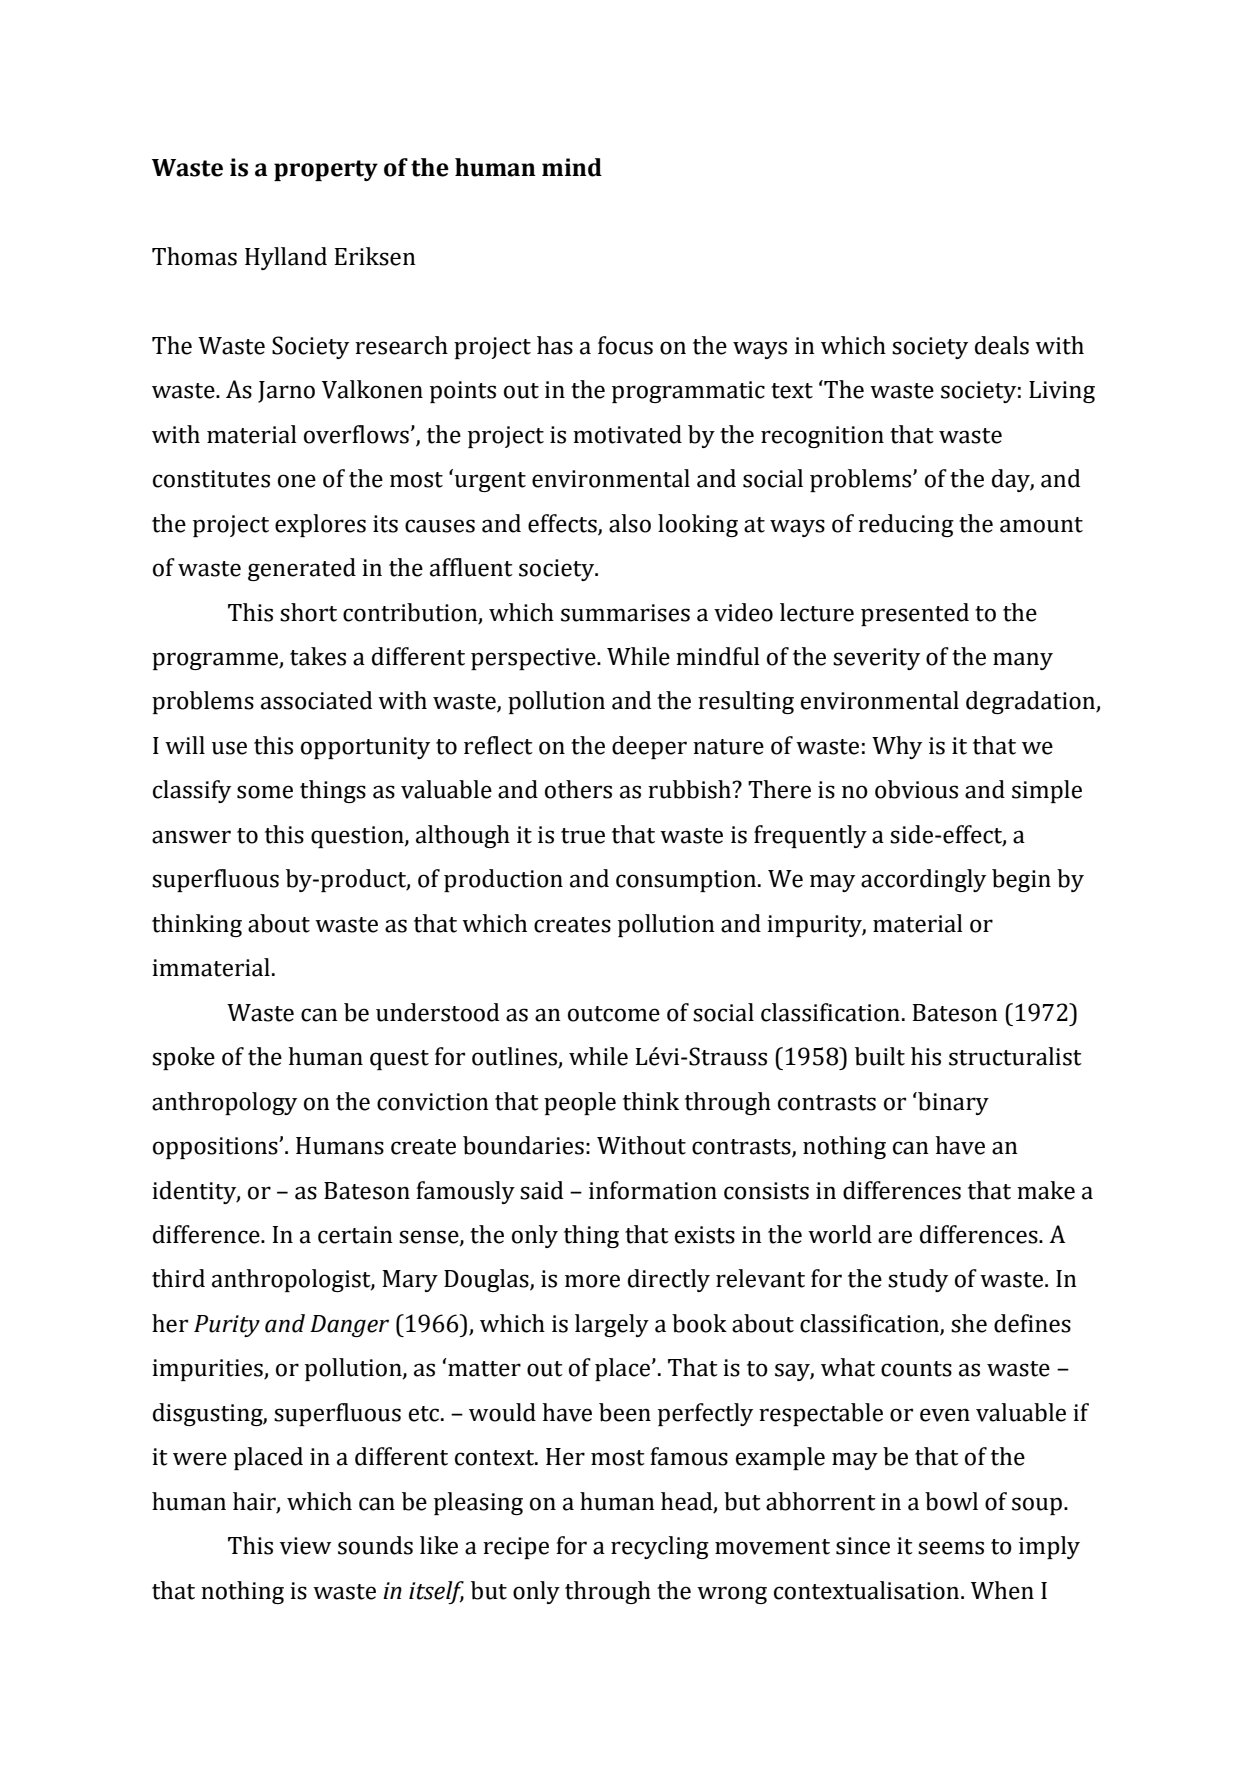 The width and height of the screenshot is (1254, 1774). What do you see at coordinates (952, 1103) in the screenshot?
I see `binary` at bounding box center [952, 1103].
